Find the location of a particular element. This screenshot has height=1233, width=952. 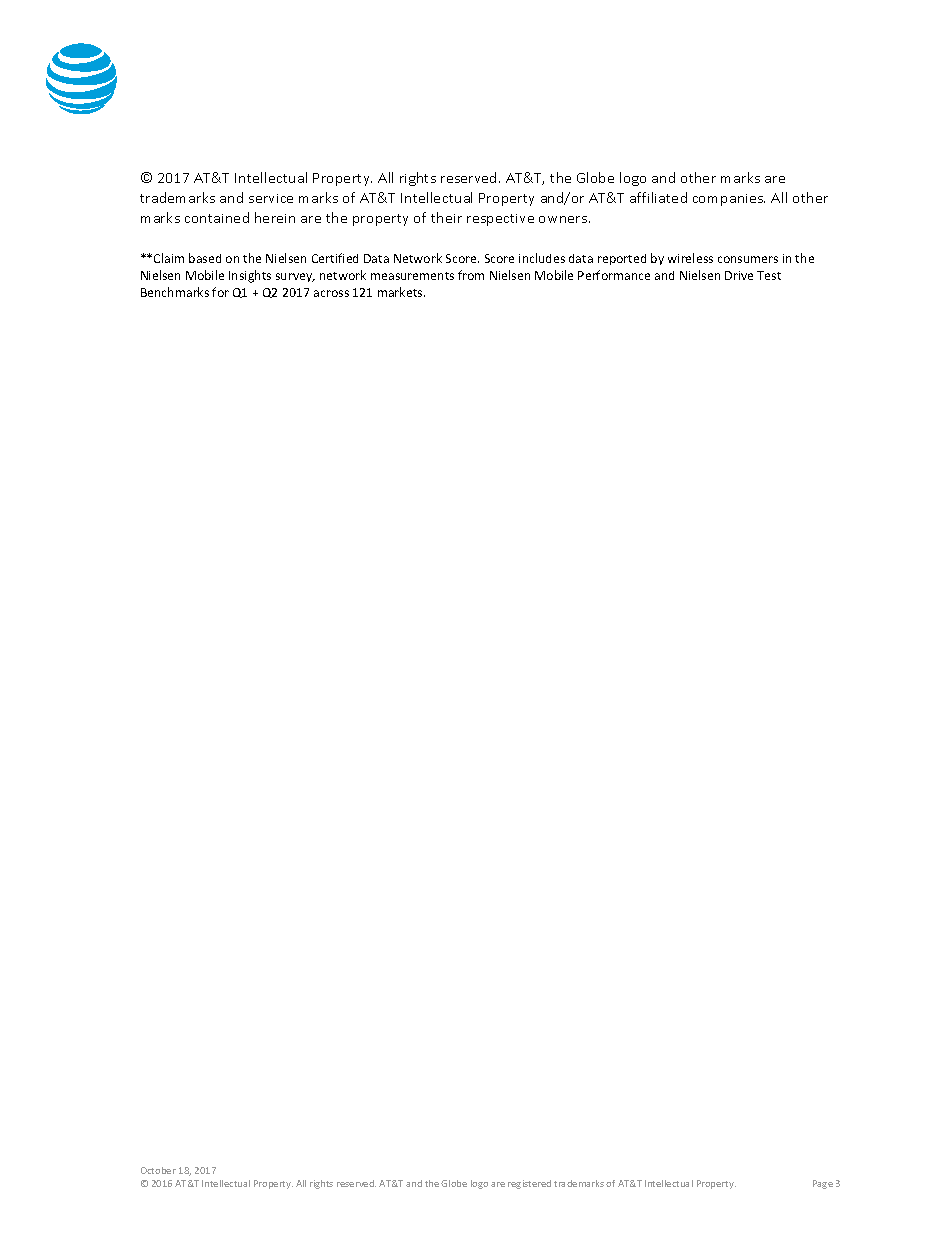

respective is located at coordinates (500, 220).
